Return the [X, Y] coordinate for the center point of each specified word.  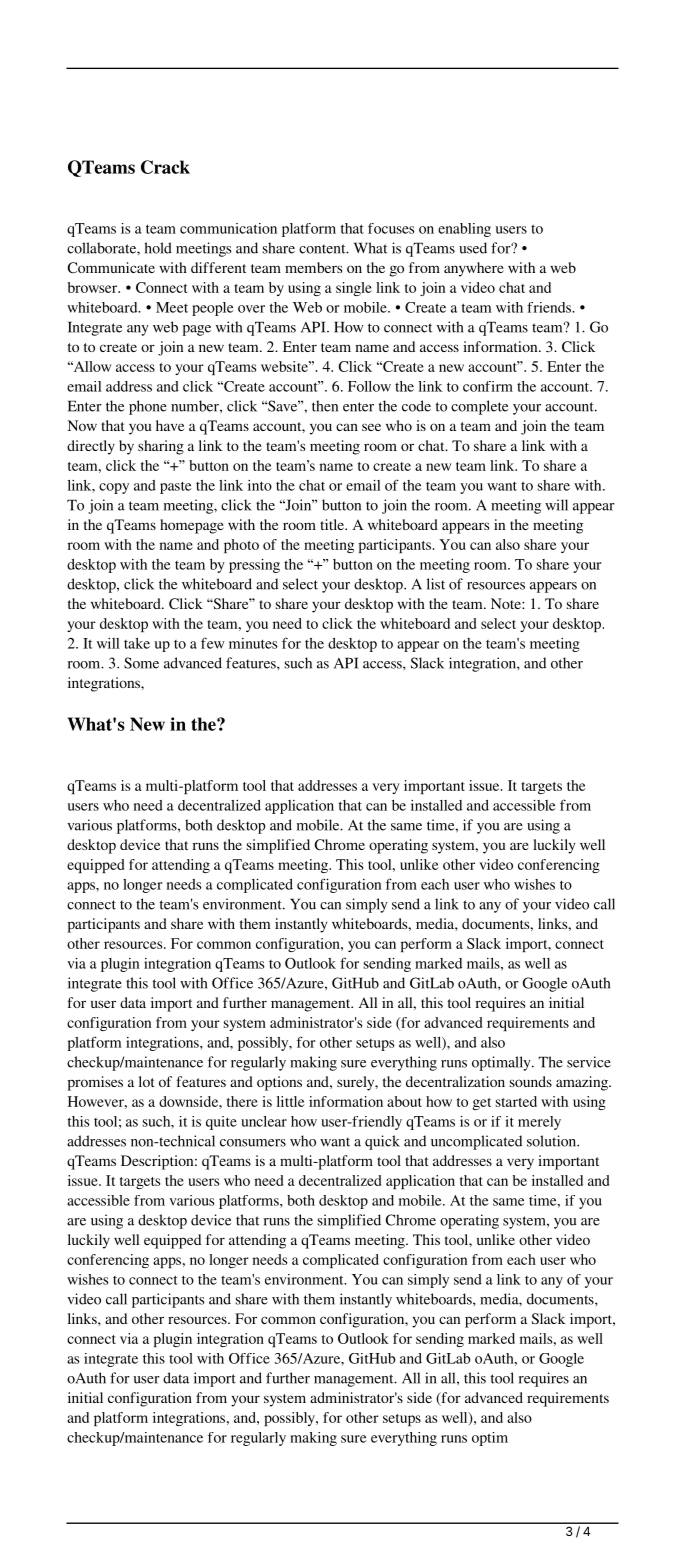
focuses [391, 228]
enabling [464, 230]
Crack [165, 167]
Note [507, 603]
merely [539, 1123]
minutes [253, 643]
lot [147, 1081]
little [291, 1101]
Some [141, 663]
